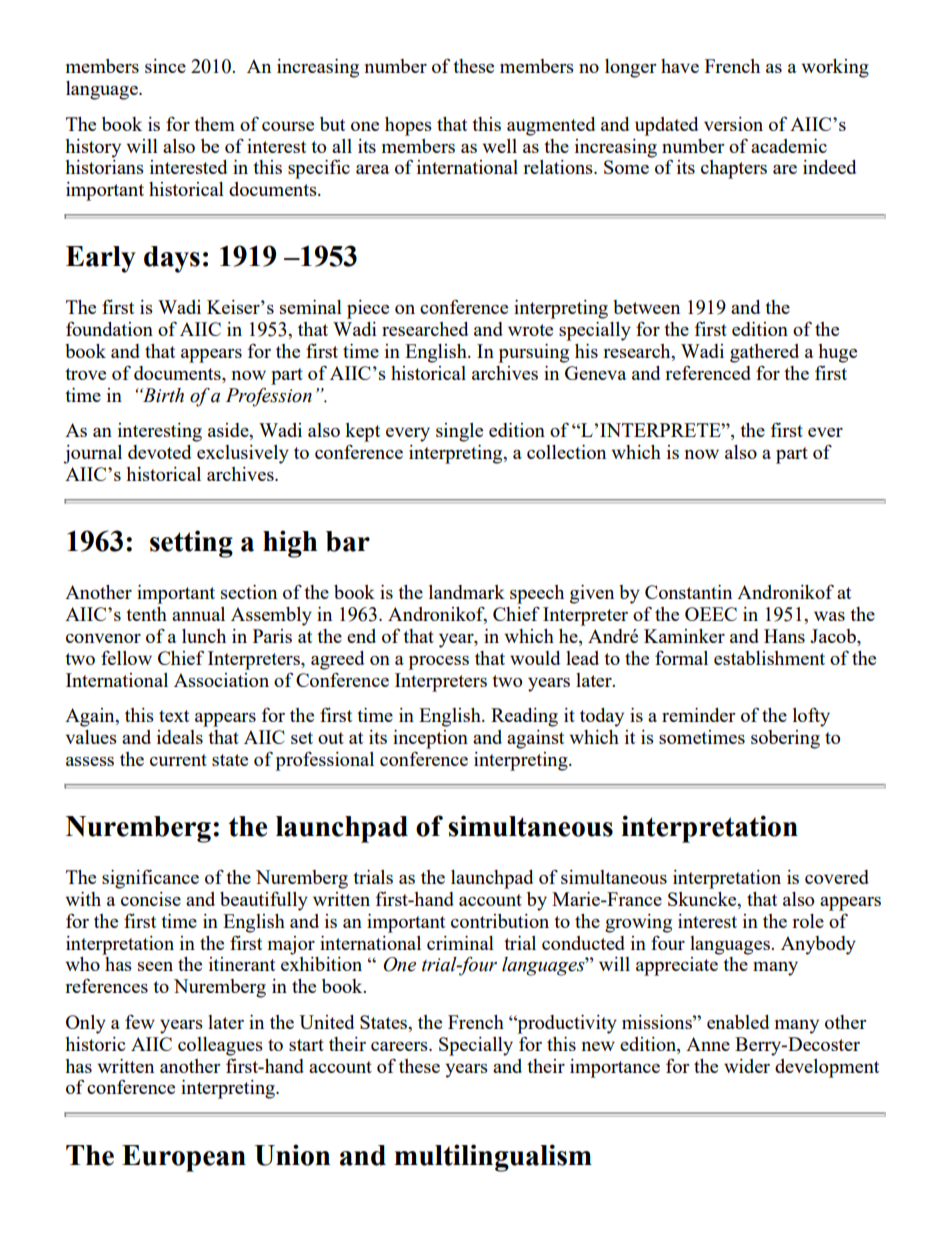  I want to click on sobering, so click(785, 739).
